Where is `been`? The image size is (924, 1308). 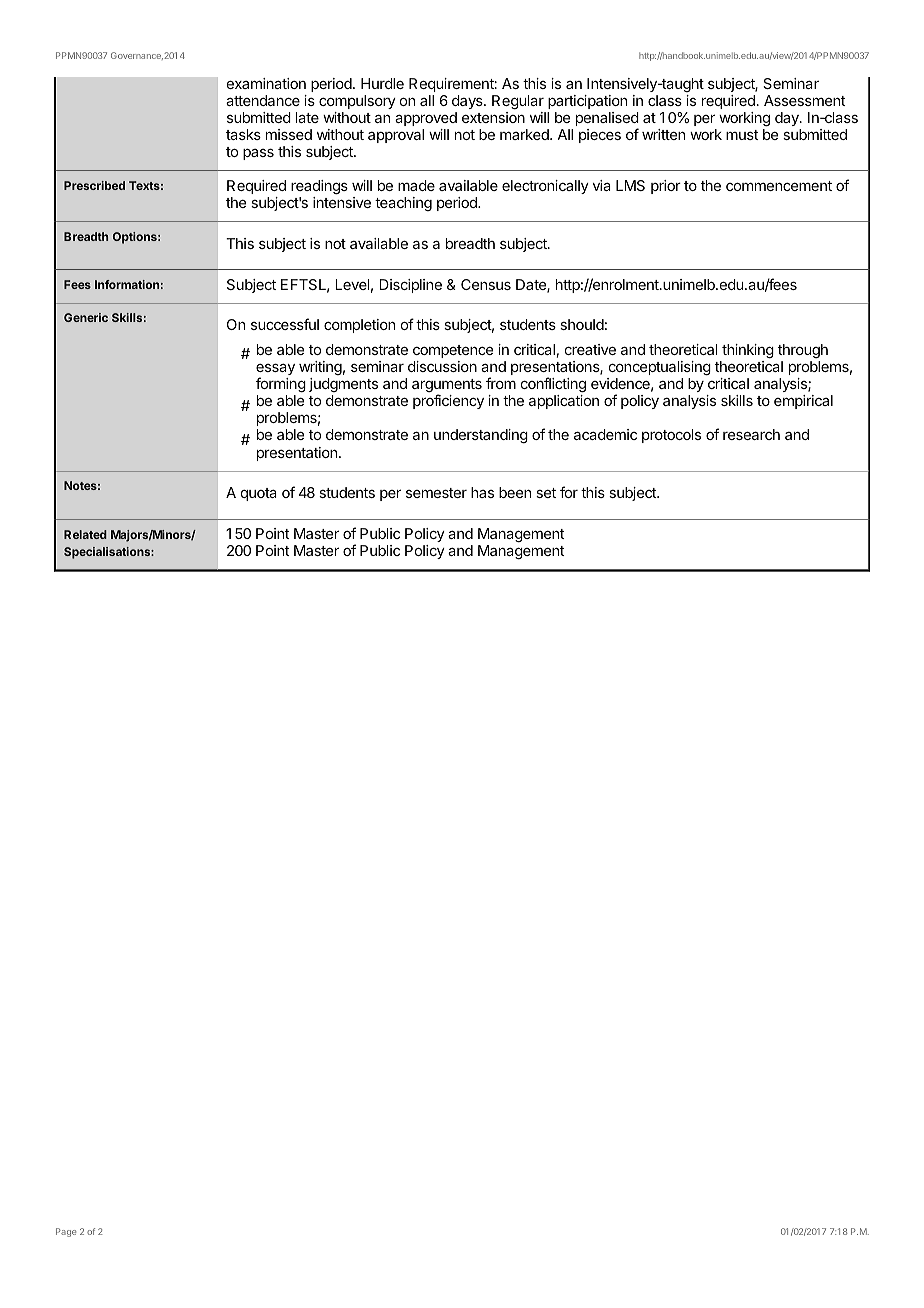
been is located at coordinates (515, 492).
